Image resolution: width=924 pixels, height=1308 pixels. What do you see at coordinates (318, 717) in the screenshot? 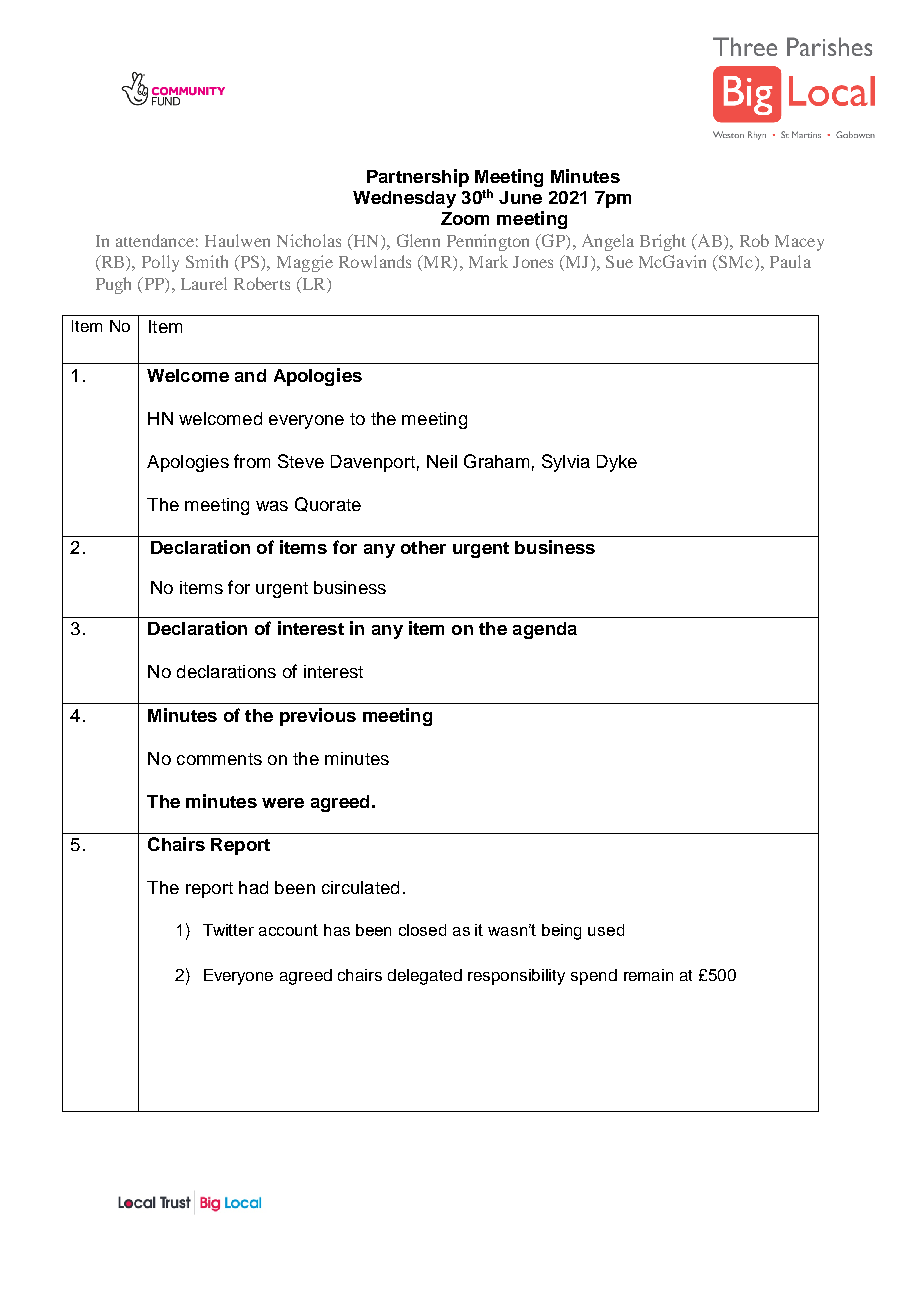
I see `previous` at bounding box center [318, 717].
